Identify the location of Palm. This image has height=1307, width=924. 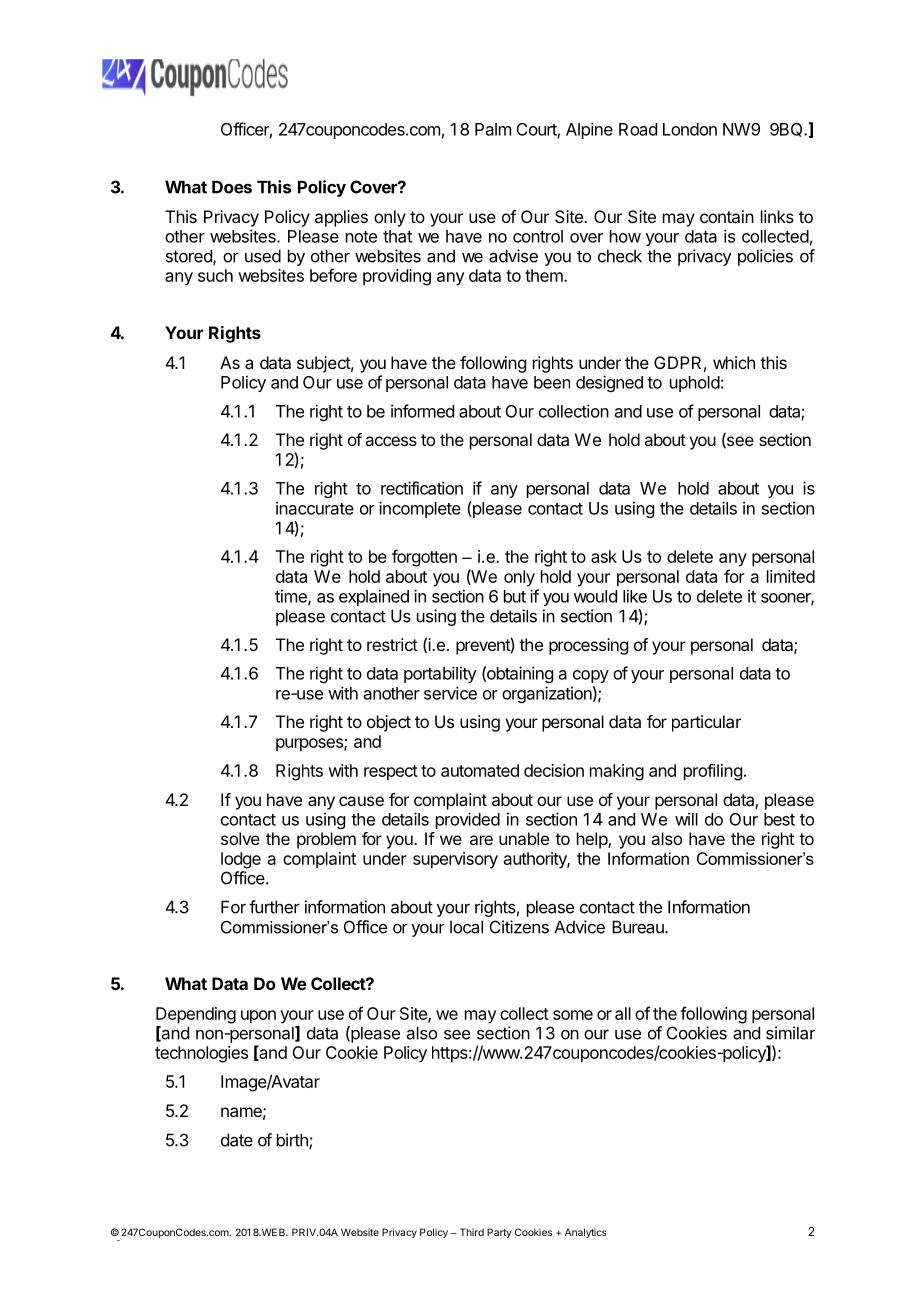
(493, 129).
